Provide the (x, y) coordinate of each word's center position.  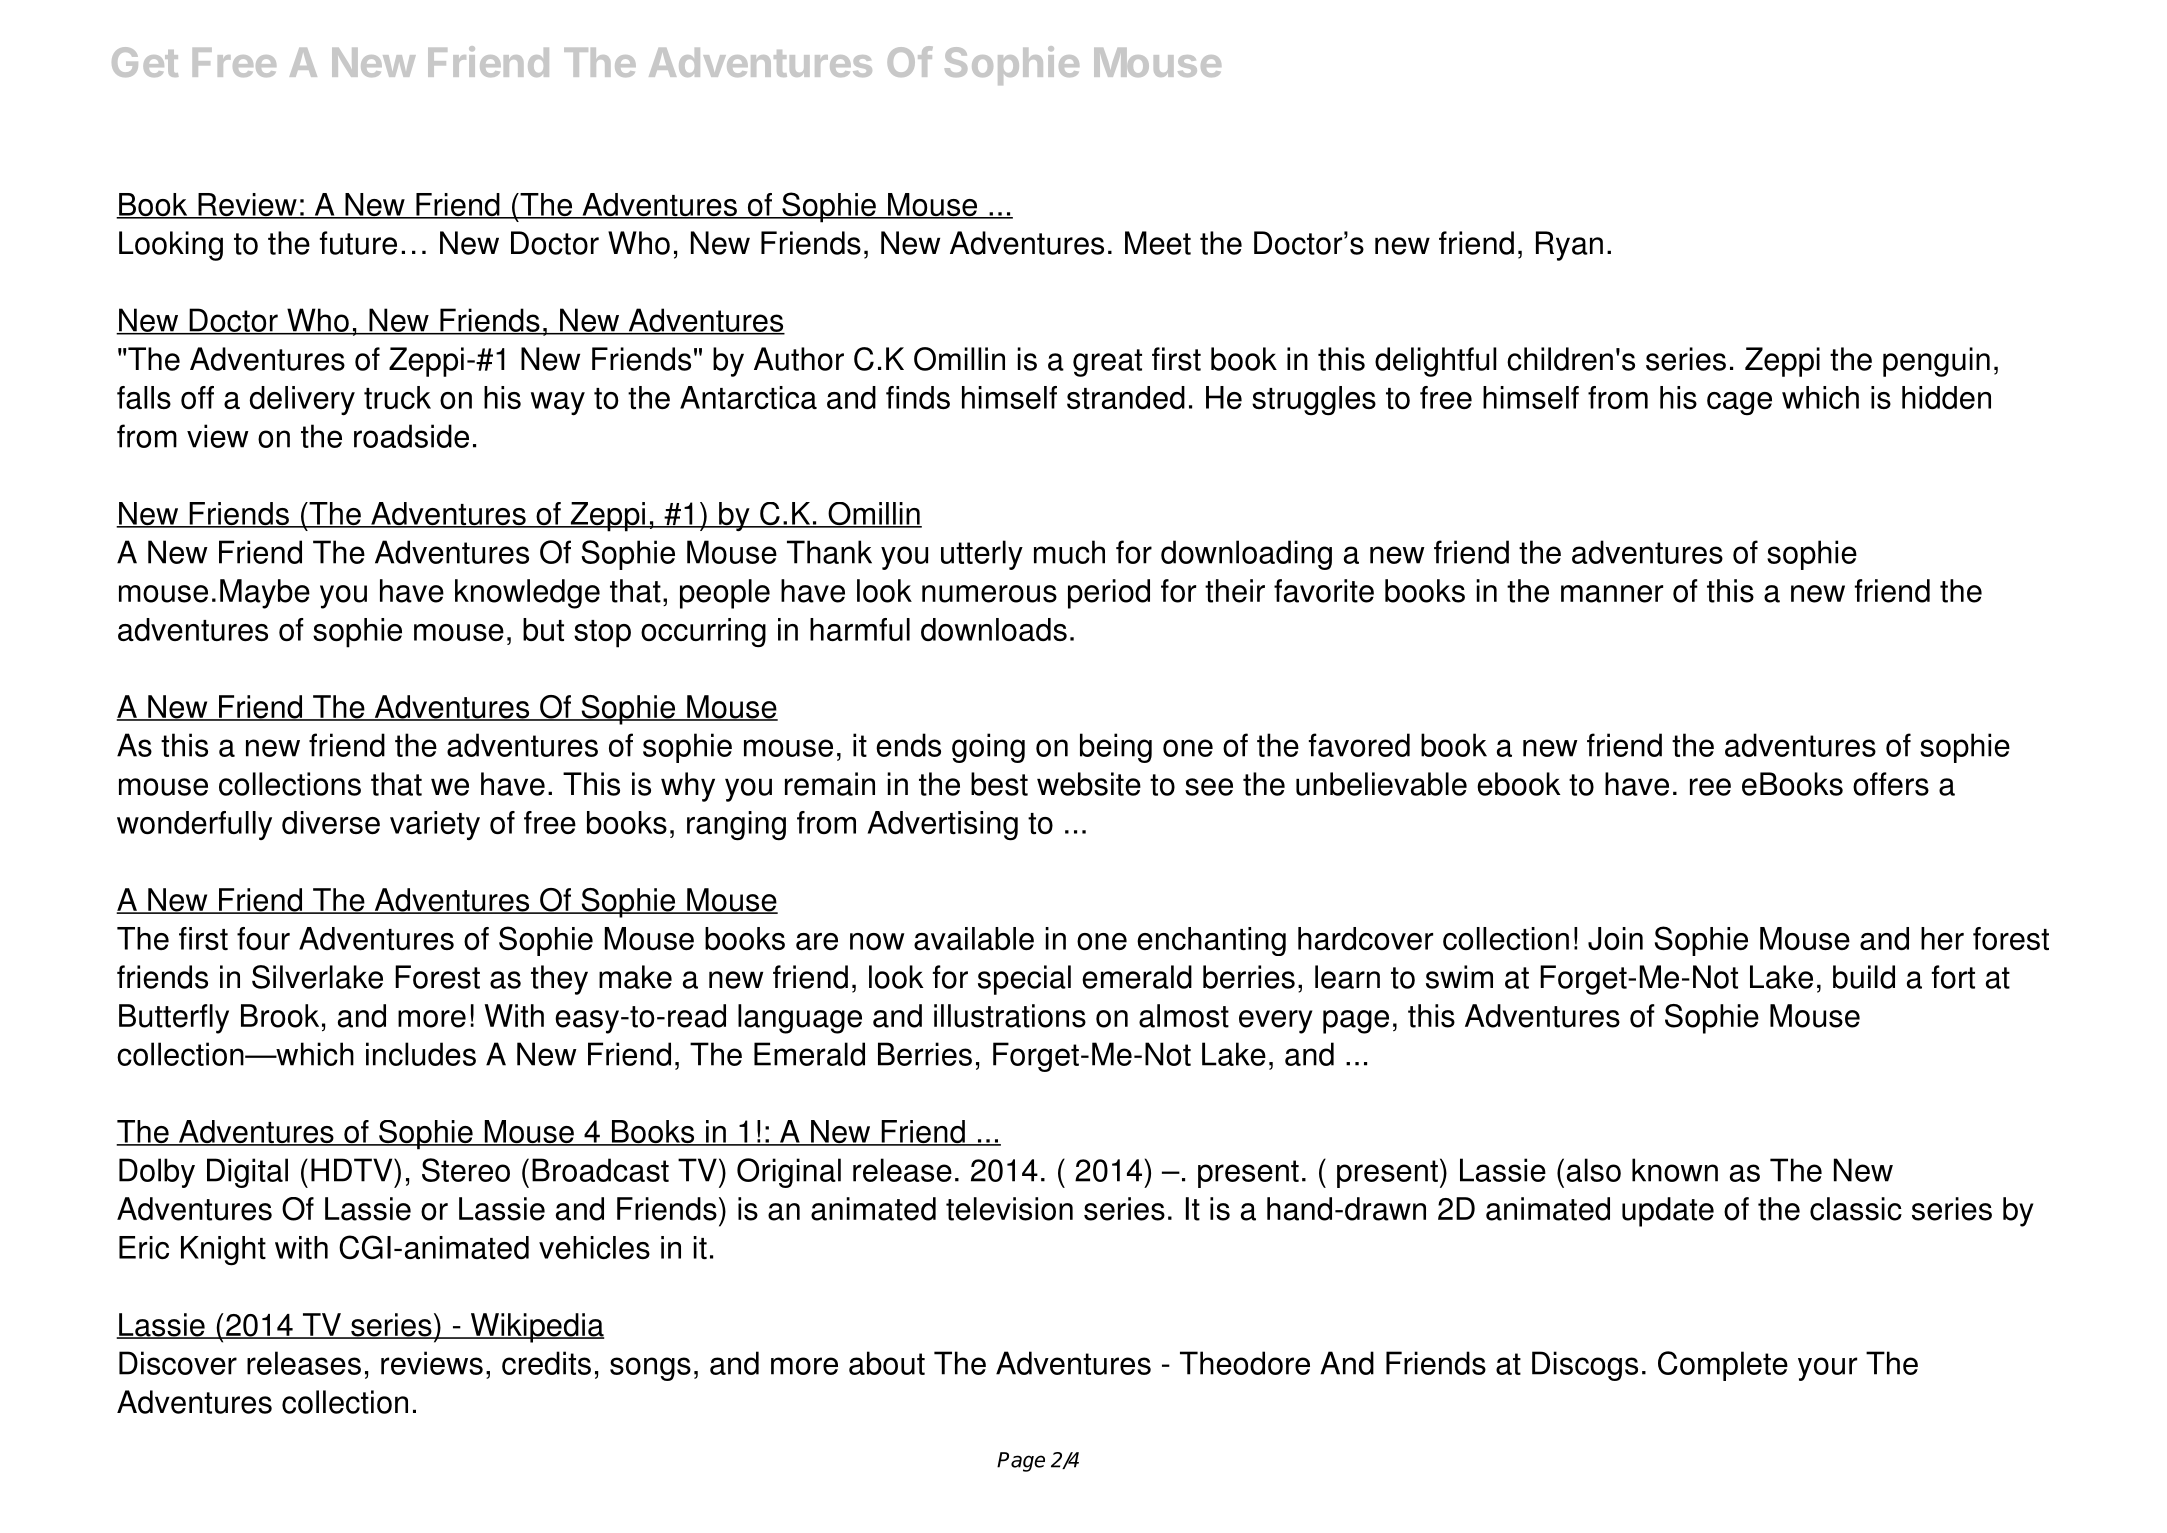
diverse (331, 822)
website (1089, 784)
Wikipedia (536, 1328)
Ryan (1569, 246)
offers (1891, 784)
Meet (1158, 243)
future (358, 243)
